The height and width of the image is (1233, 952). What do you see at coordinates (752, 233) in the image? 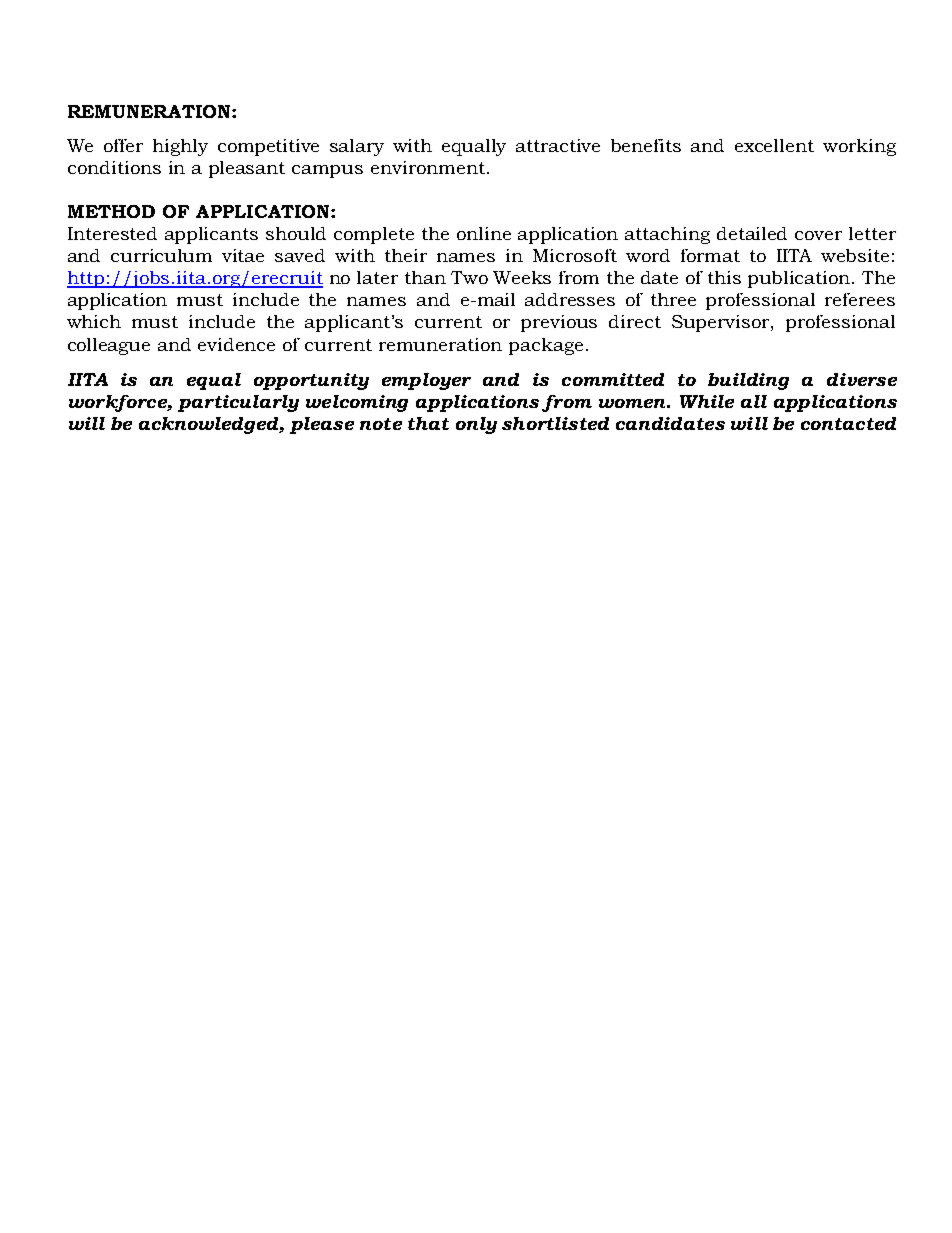
I see `detailed` at bounding box center [752, 233].
